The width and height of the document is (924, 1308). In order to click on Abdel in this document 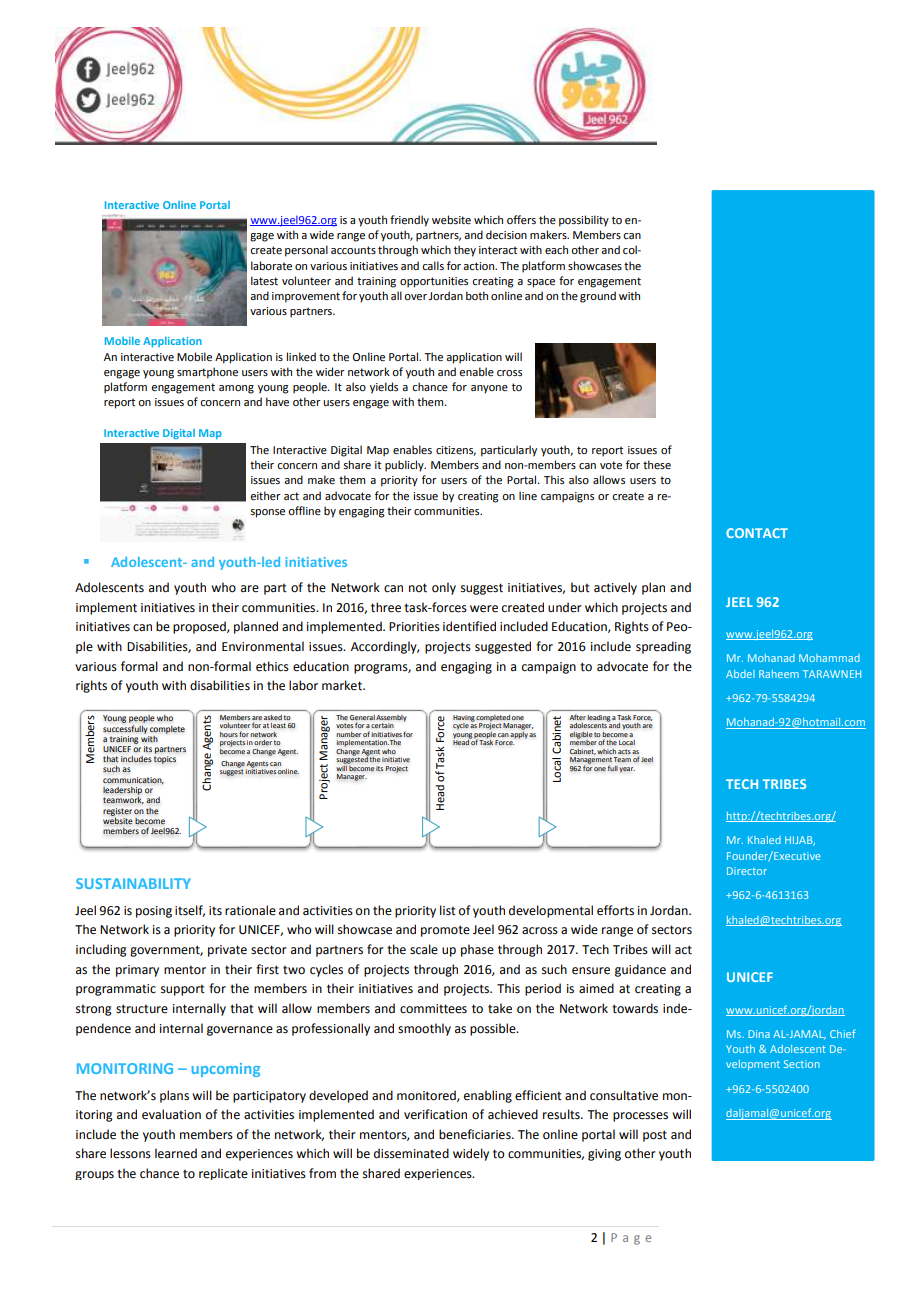, I will do `click(740, 674)`.
